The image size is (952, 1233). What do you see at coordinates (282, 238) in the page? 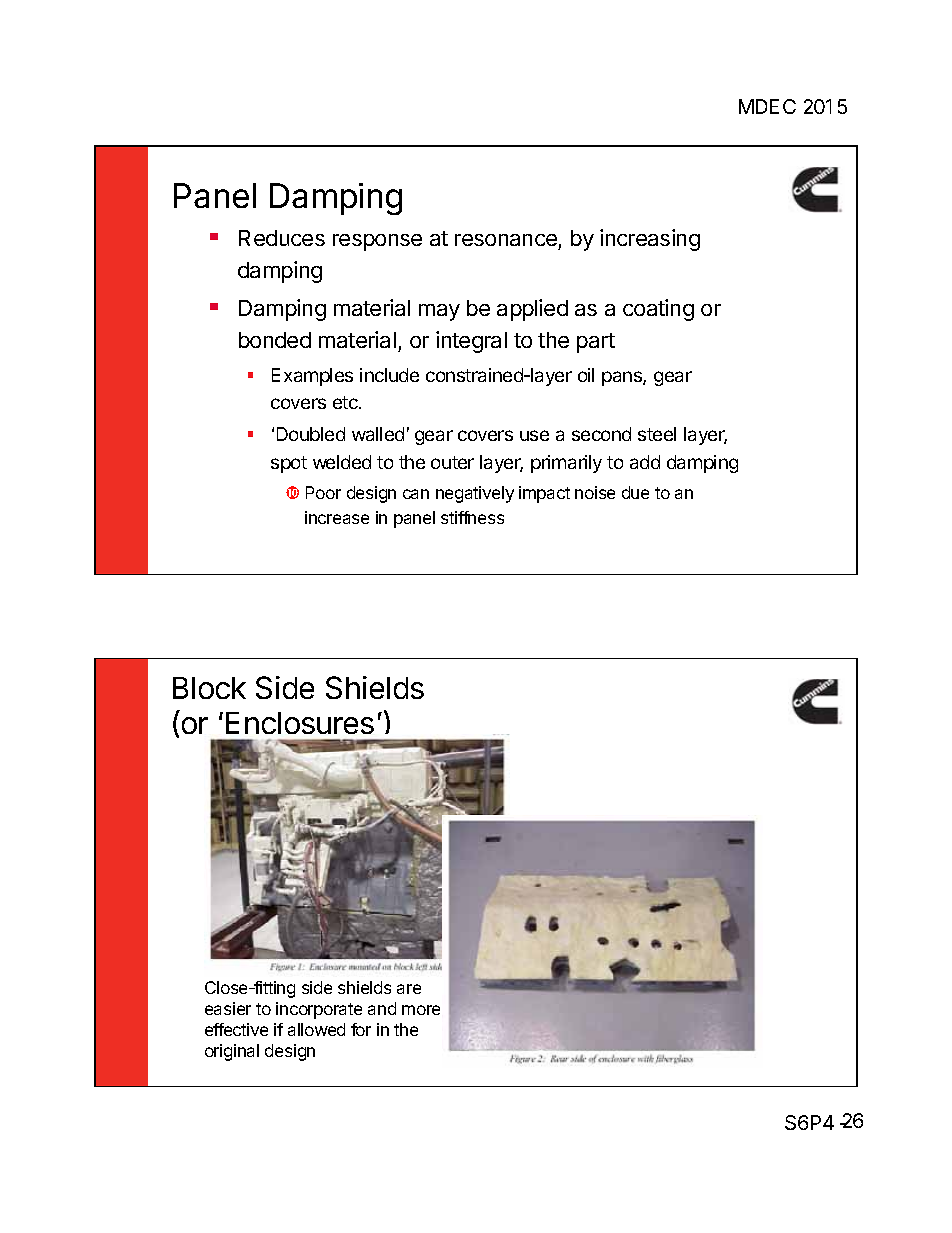
I see `Reduces` at bounding box center [282, 238].
